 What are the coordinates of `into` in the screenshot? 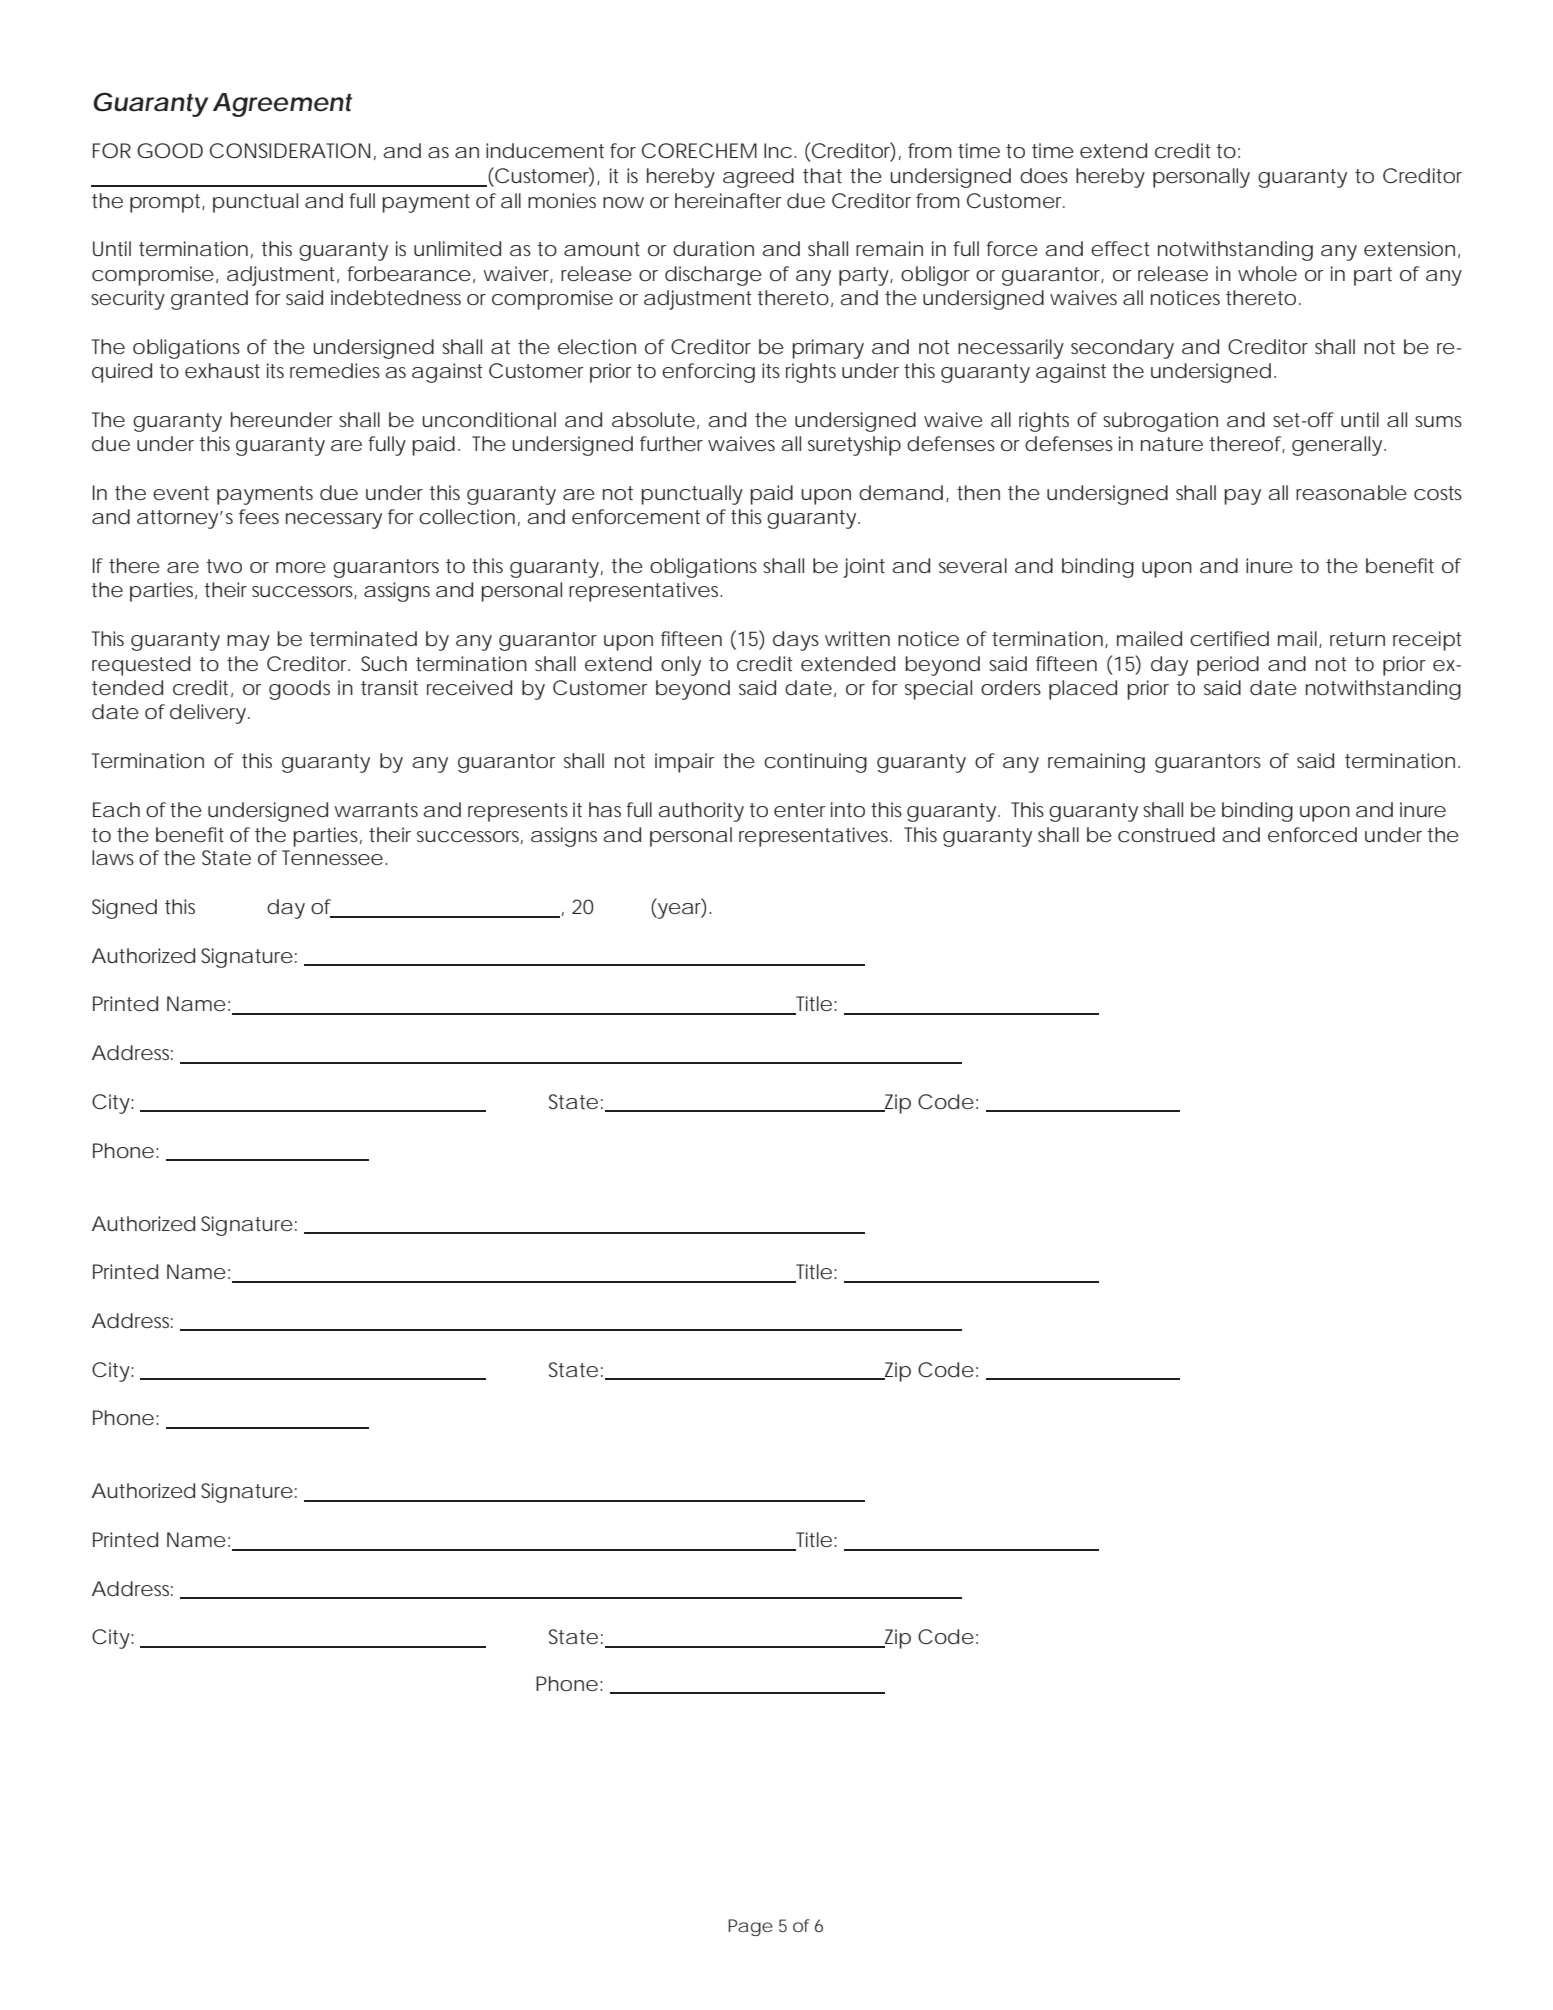 It's located at (848, 809).
